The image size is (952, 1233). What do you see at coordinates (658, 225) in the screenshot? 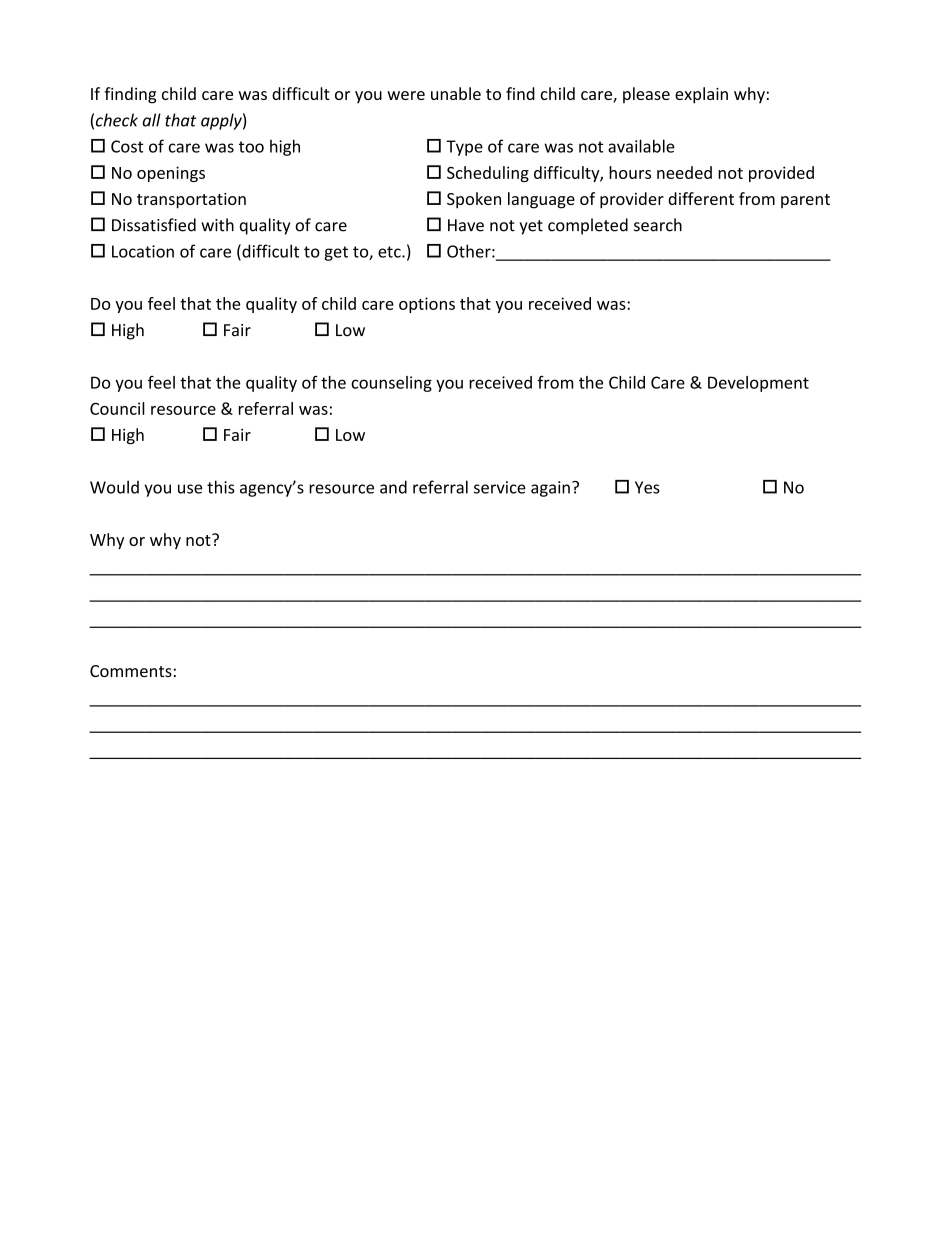
I see `search` at bounding box center [658, 225].
